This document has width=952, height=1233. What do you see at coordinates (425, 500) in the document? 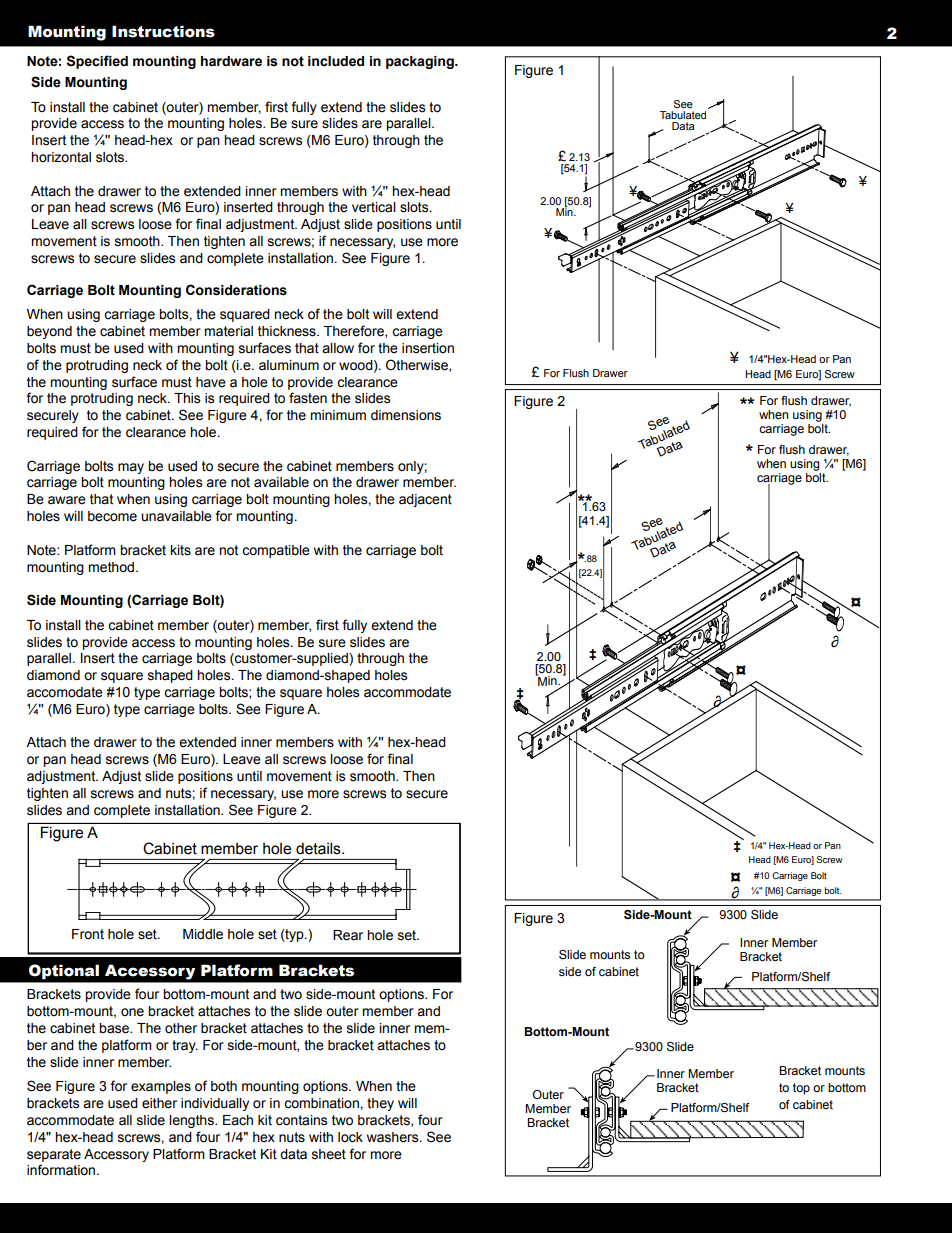
I see `adjacent` at bounding box center [425, 500].
